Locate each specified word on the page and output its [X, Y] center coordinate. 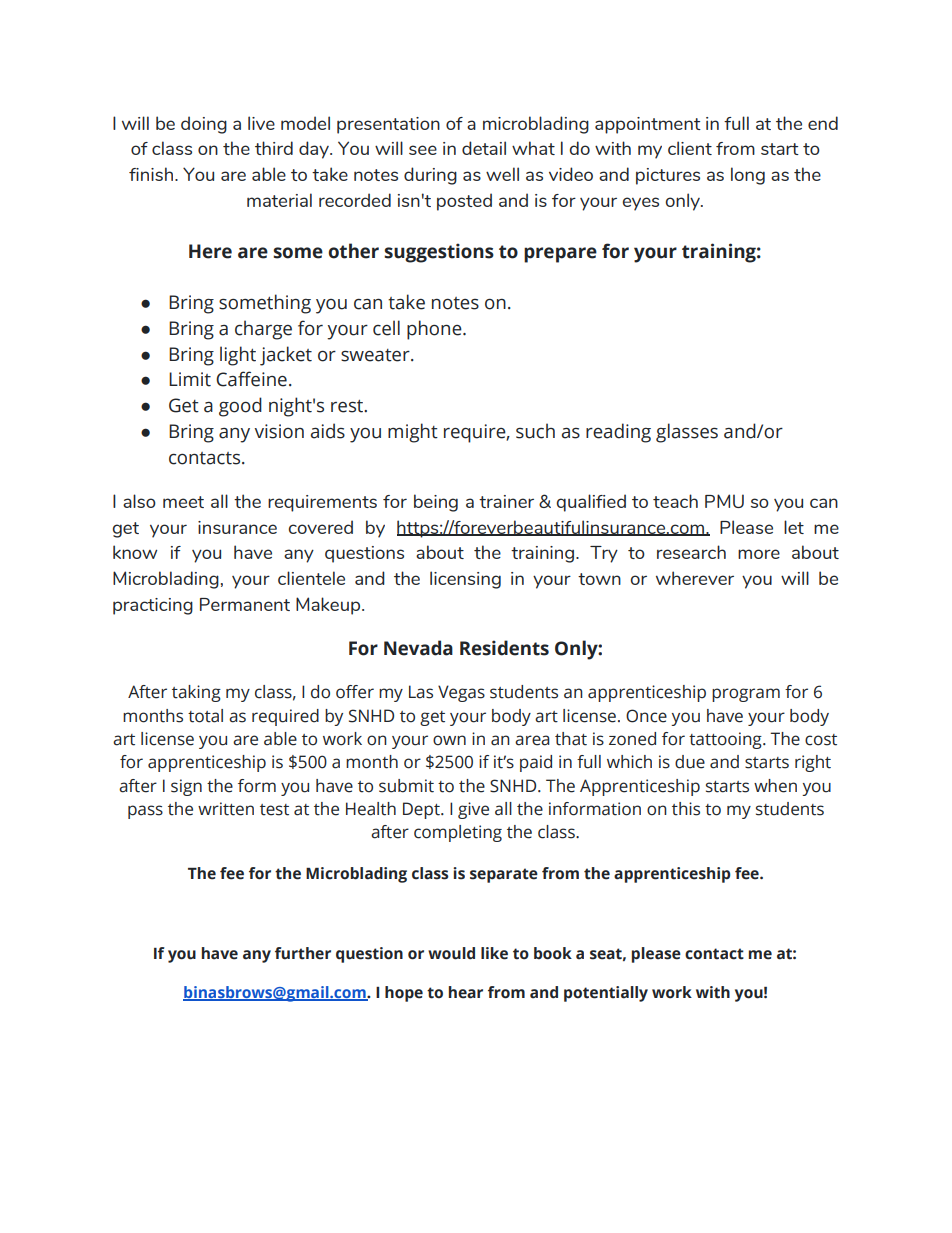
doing [204, 125]
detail [484, 148]
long [748, 176]
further [303, 953]
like [494, 953]
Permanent [245, 604]
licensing [465, 580]
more [759, 554]
